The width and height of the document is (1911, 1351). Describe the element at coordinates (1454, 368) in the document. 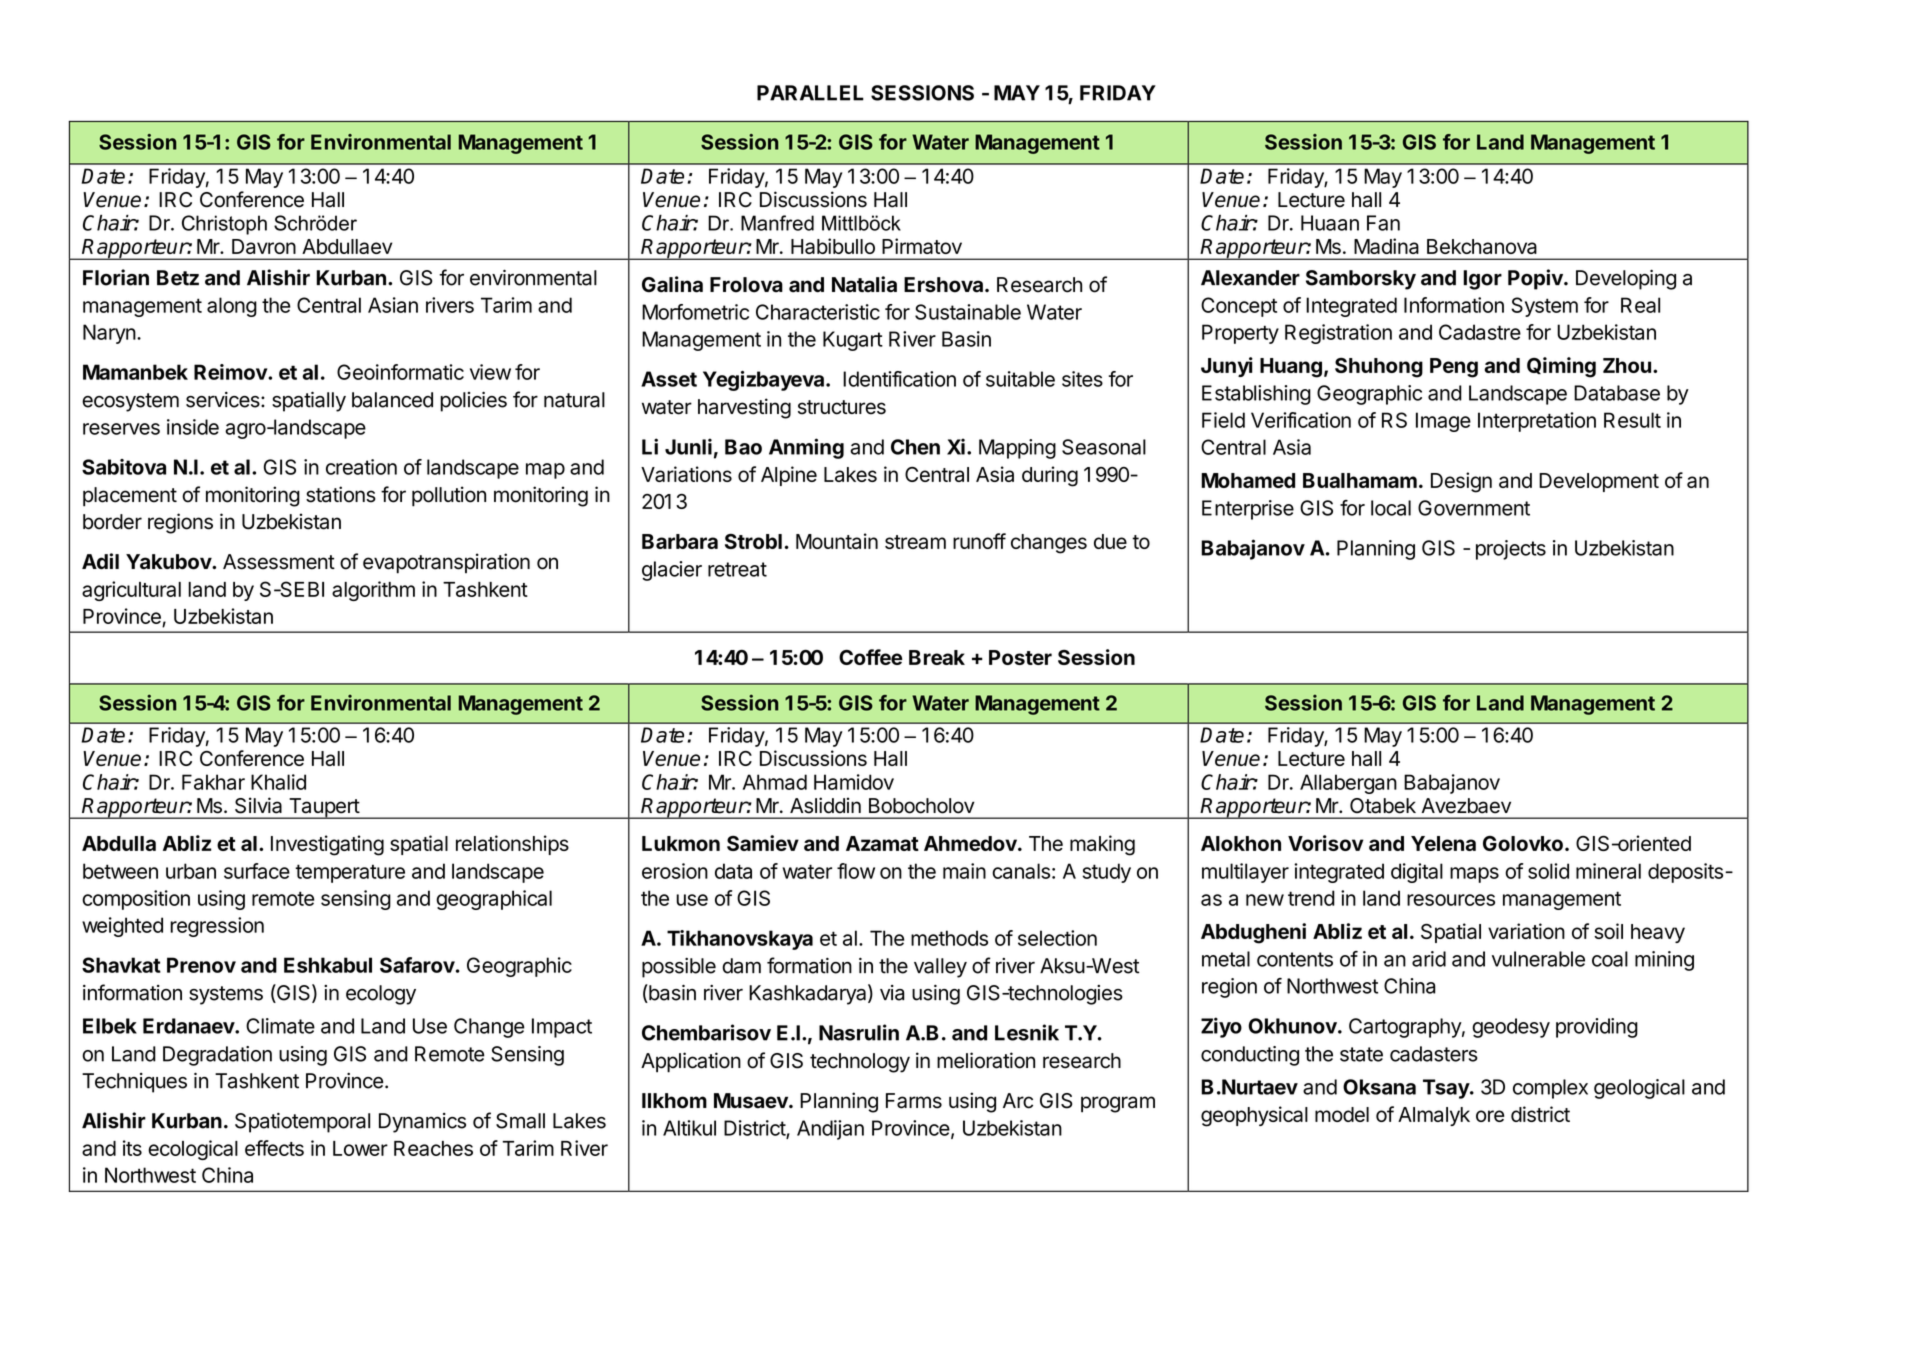

I see `Peng` at that location.
